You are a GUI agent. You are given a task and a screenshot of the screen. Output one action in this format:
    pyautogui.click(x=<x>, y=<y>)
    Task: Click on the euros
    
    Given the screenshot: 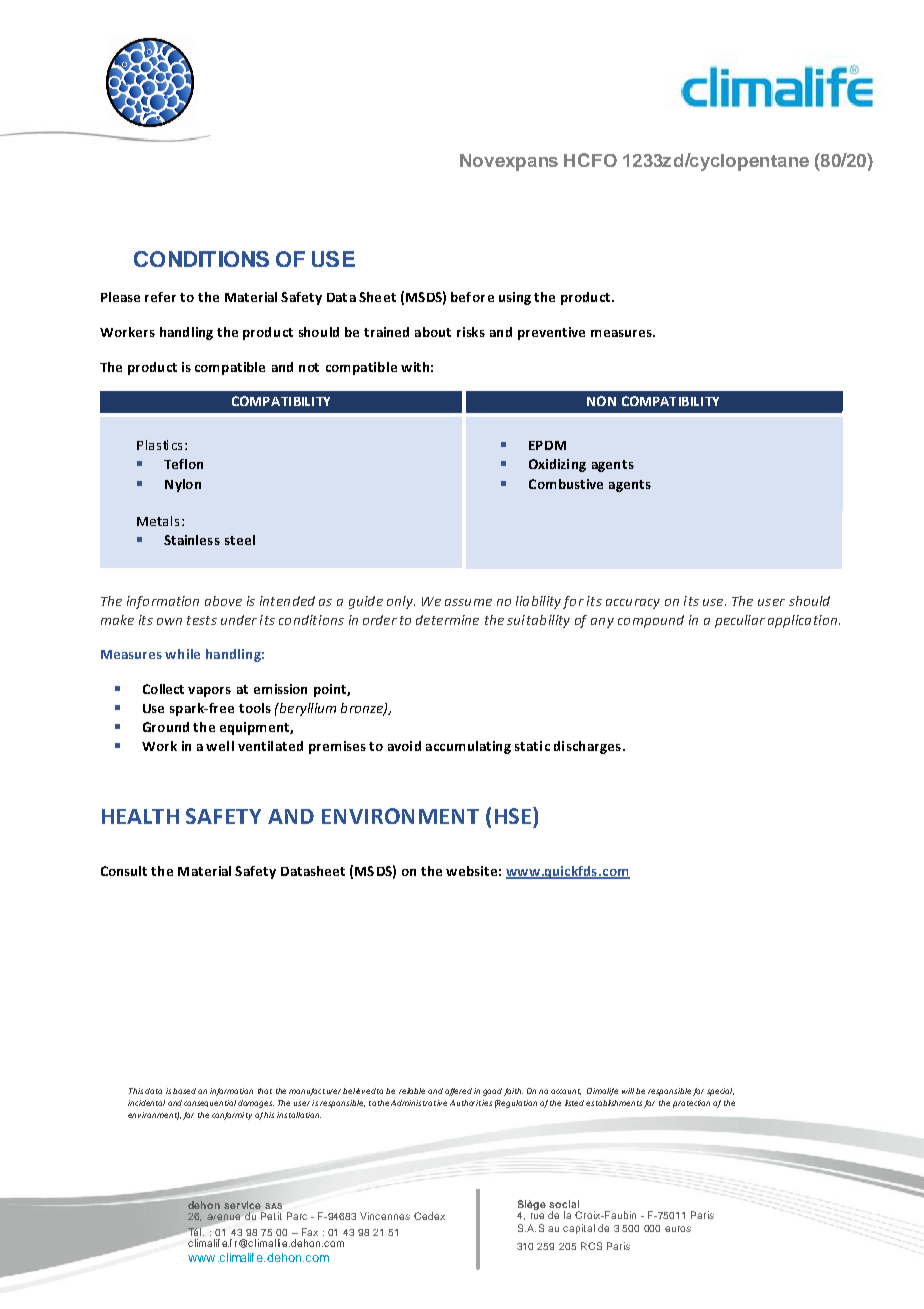 What is the action you would take?
    pyautogui.click(x=678, y=1229)
